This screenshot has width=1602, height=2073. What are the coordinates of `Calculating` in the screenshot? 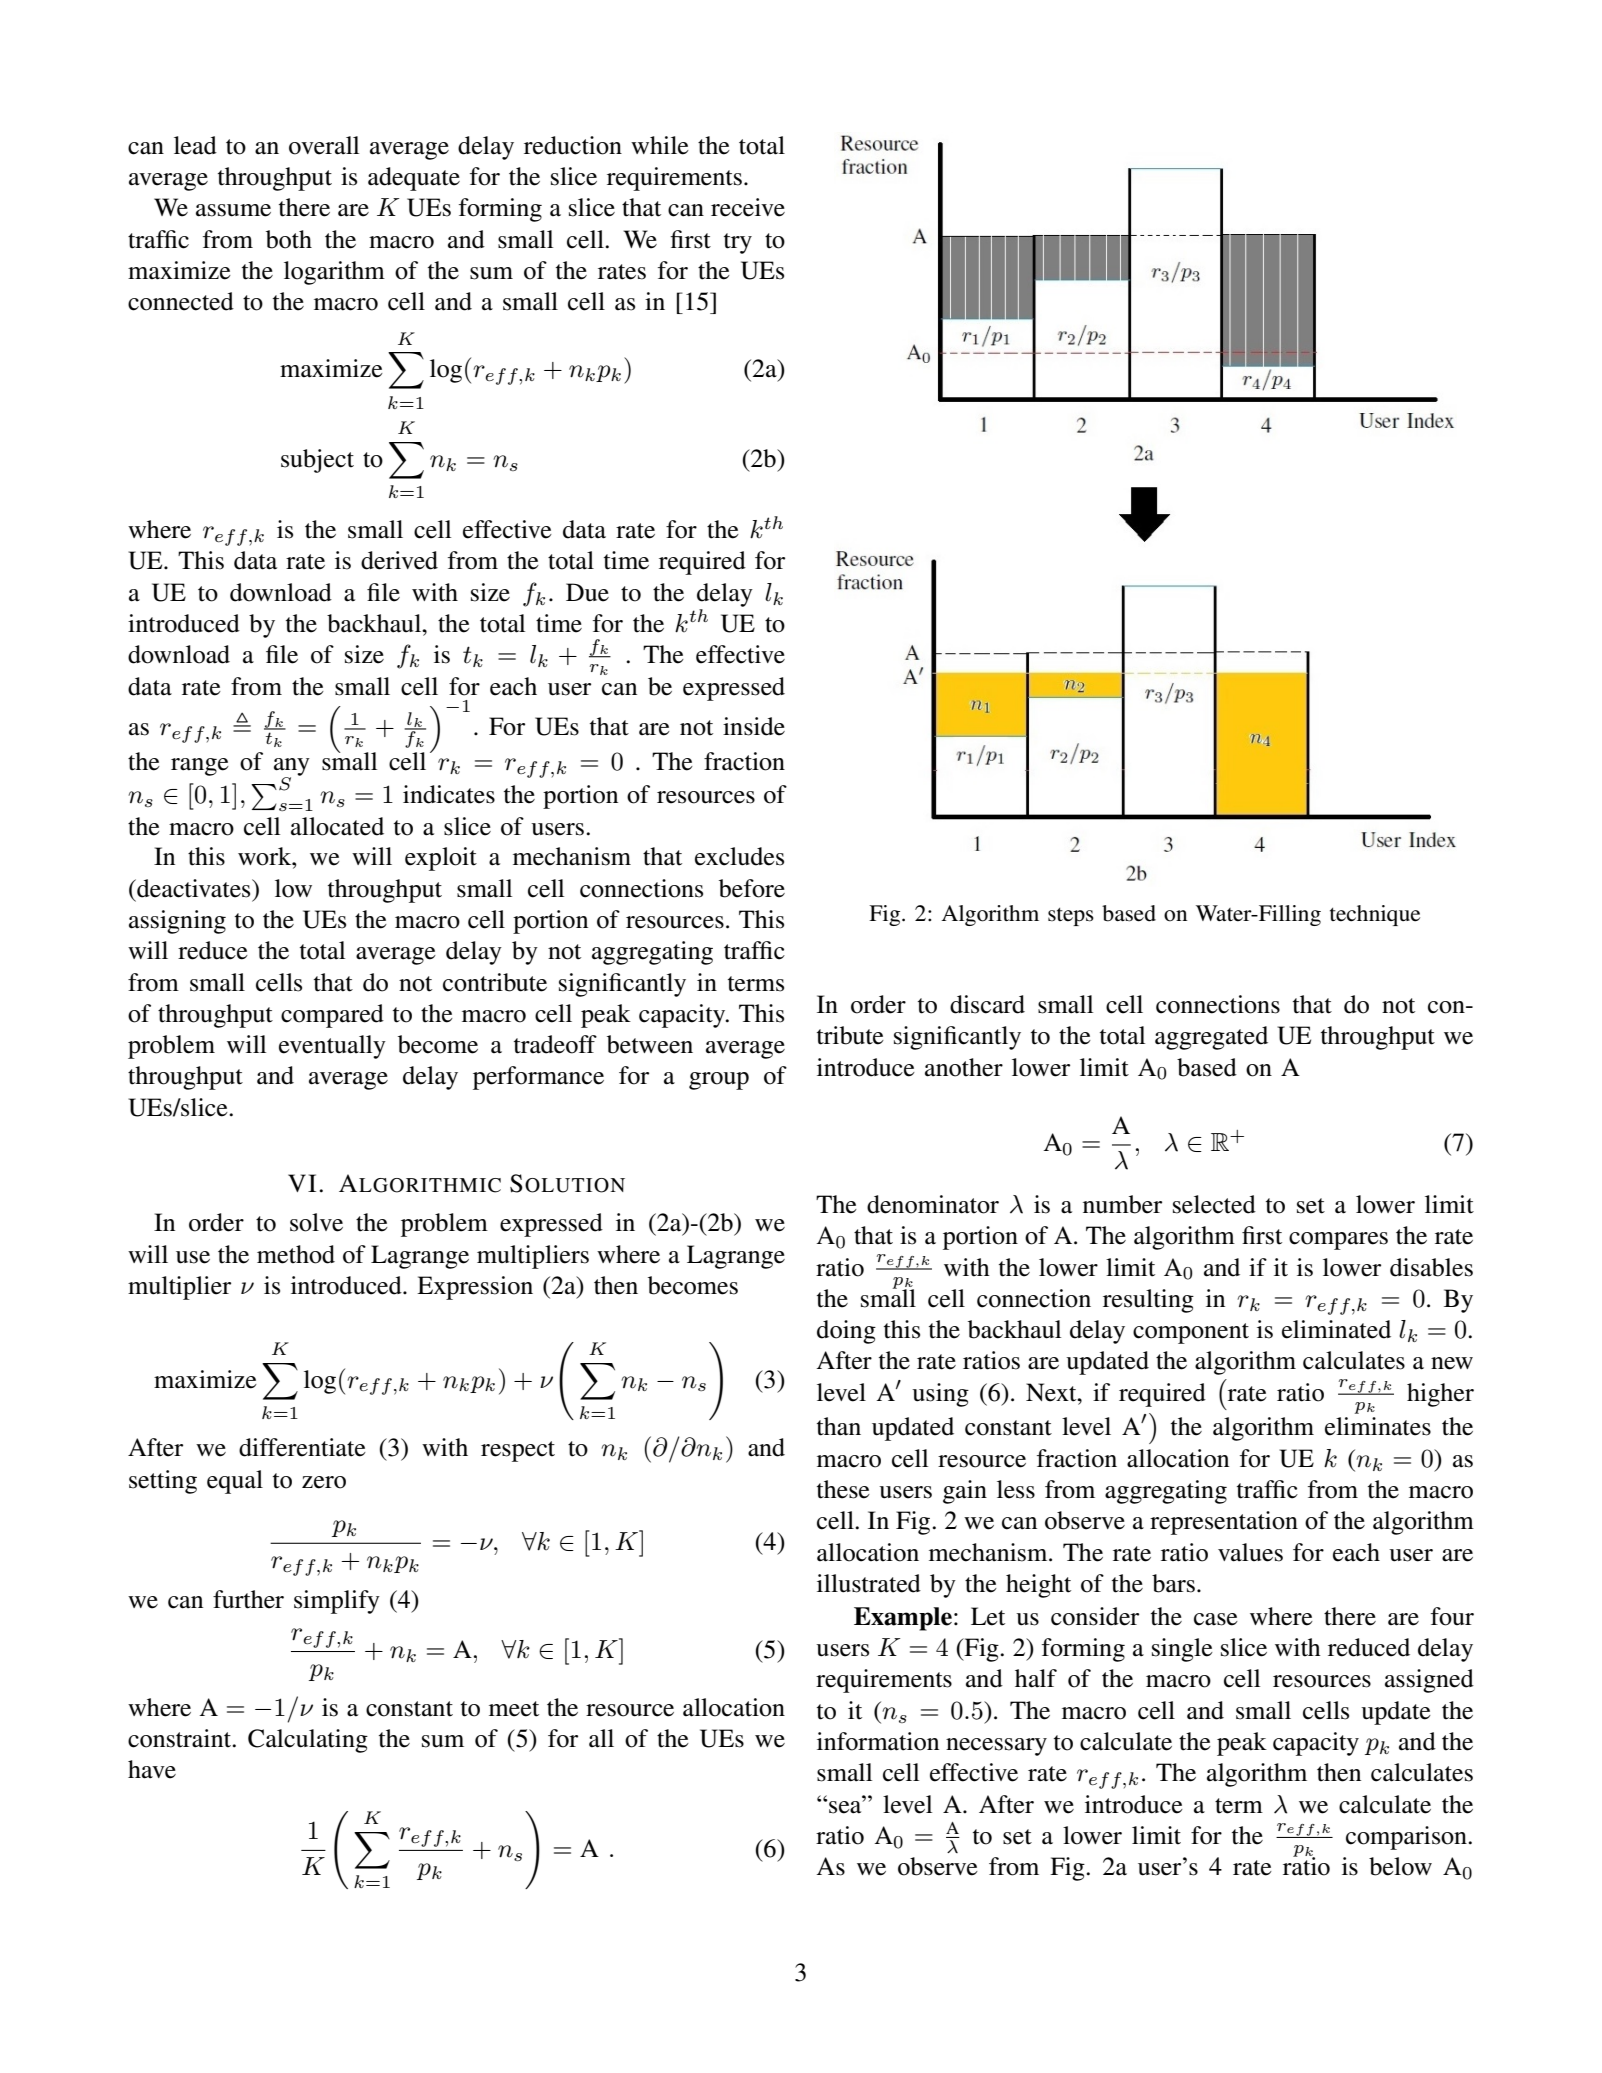 It's located at (308, 1741).
